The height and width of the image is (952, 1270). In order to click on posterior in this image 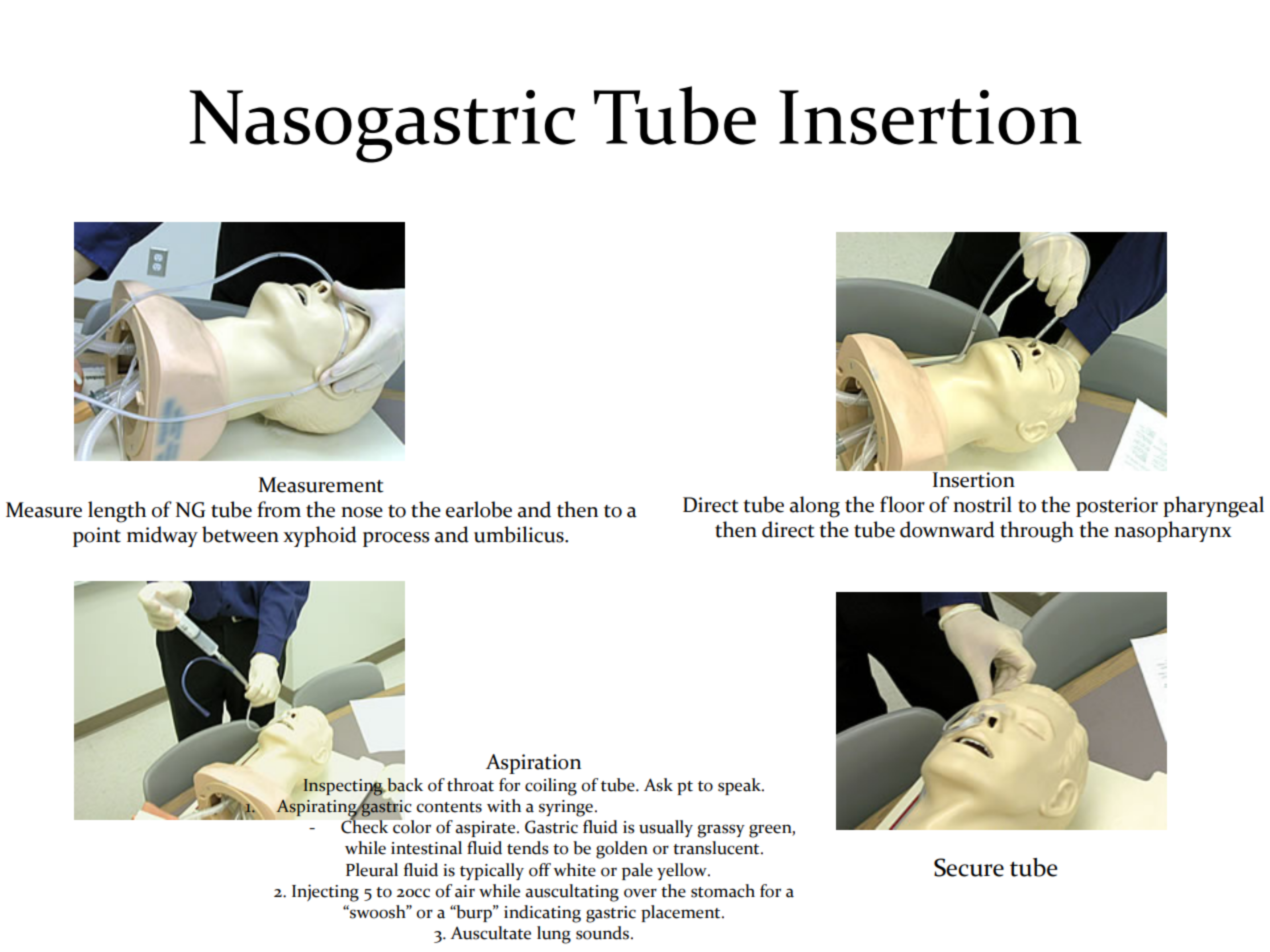, I will do `click(1117, 507)`.
